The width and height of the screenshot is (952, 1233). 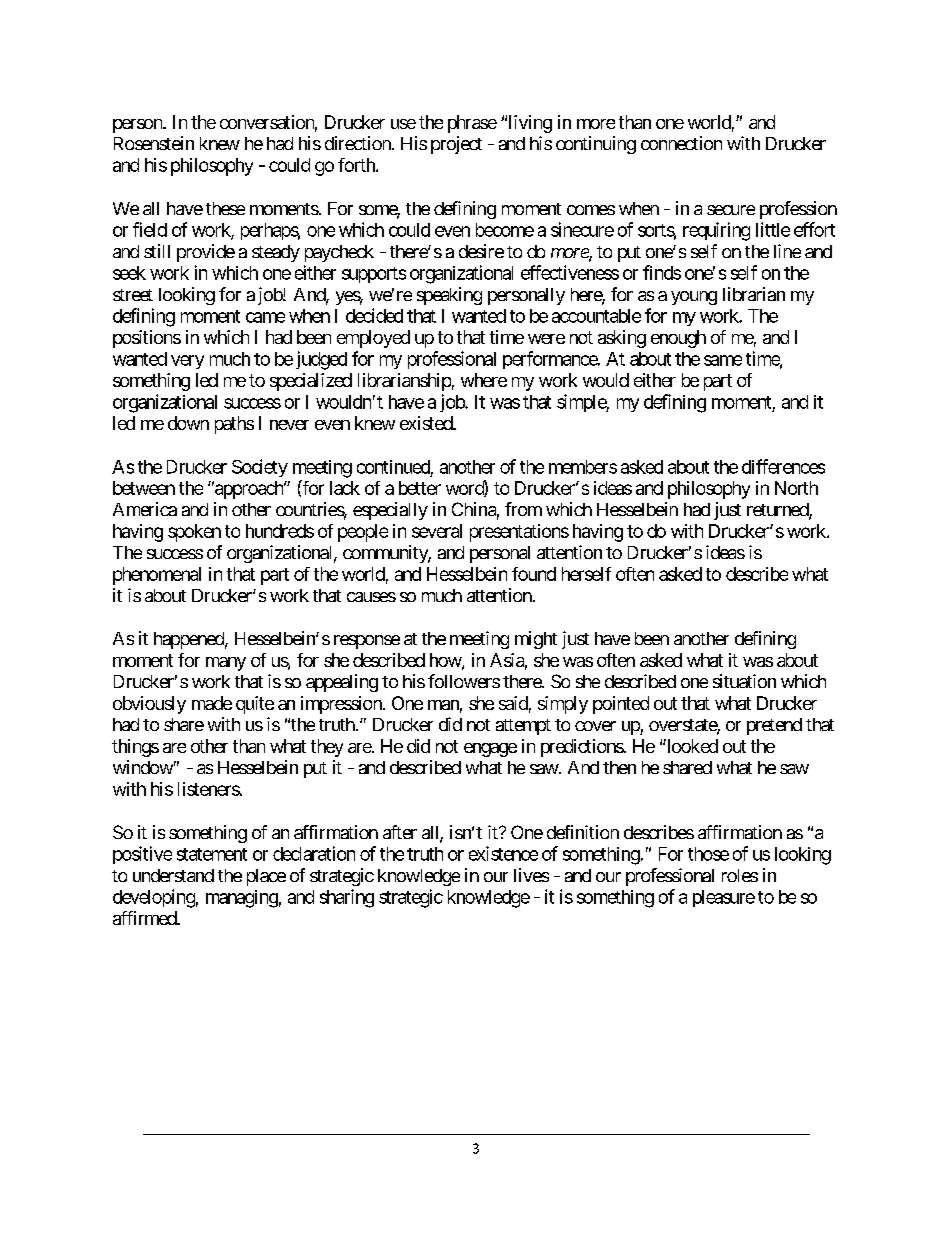 I want to click on lives, so click(x=531, y=875).
